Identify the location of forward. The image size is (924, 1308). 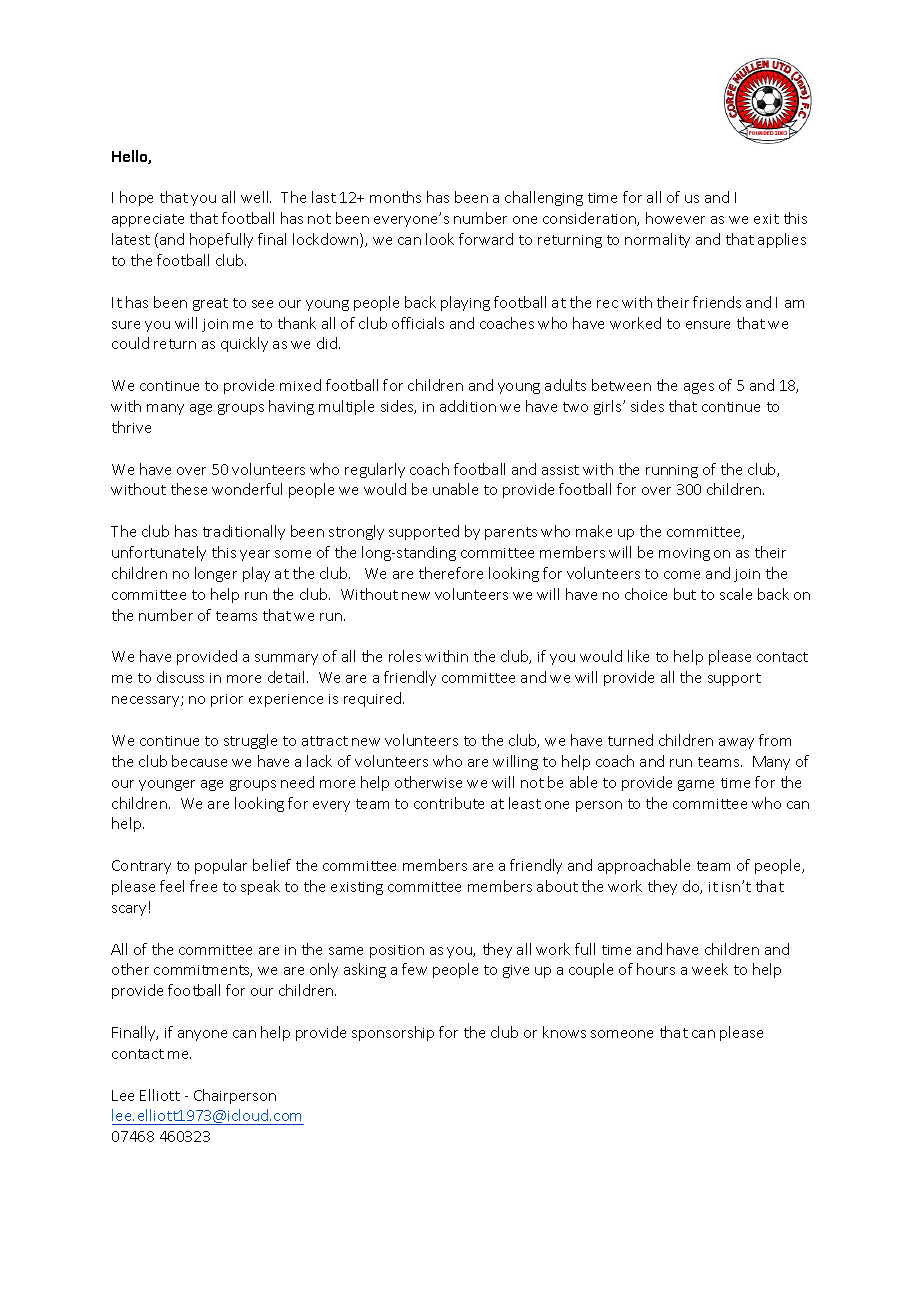
(486, 239).
